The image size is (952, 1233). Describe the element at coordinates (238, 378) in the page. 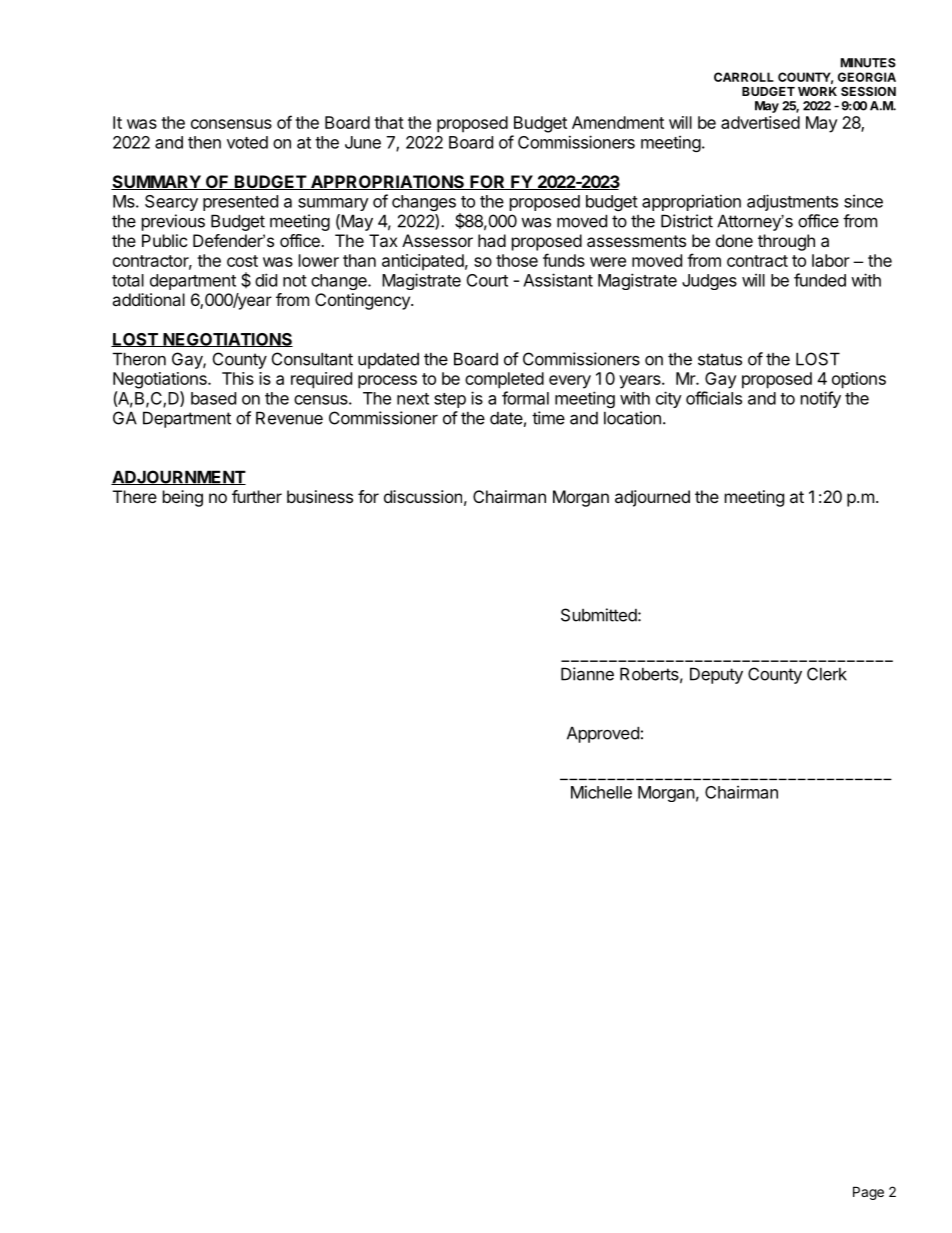

I see `This` at that location.
